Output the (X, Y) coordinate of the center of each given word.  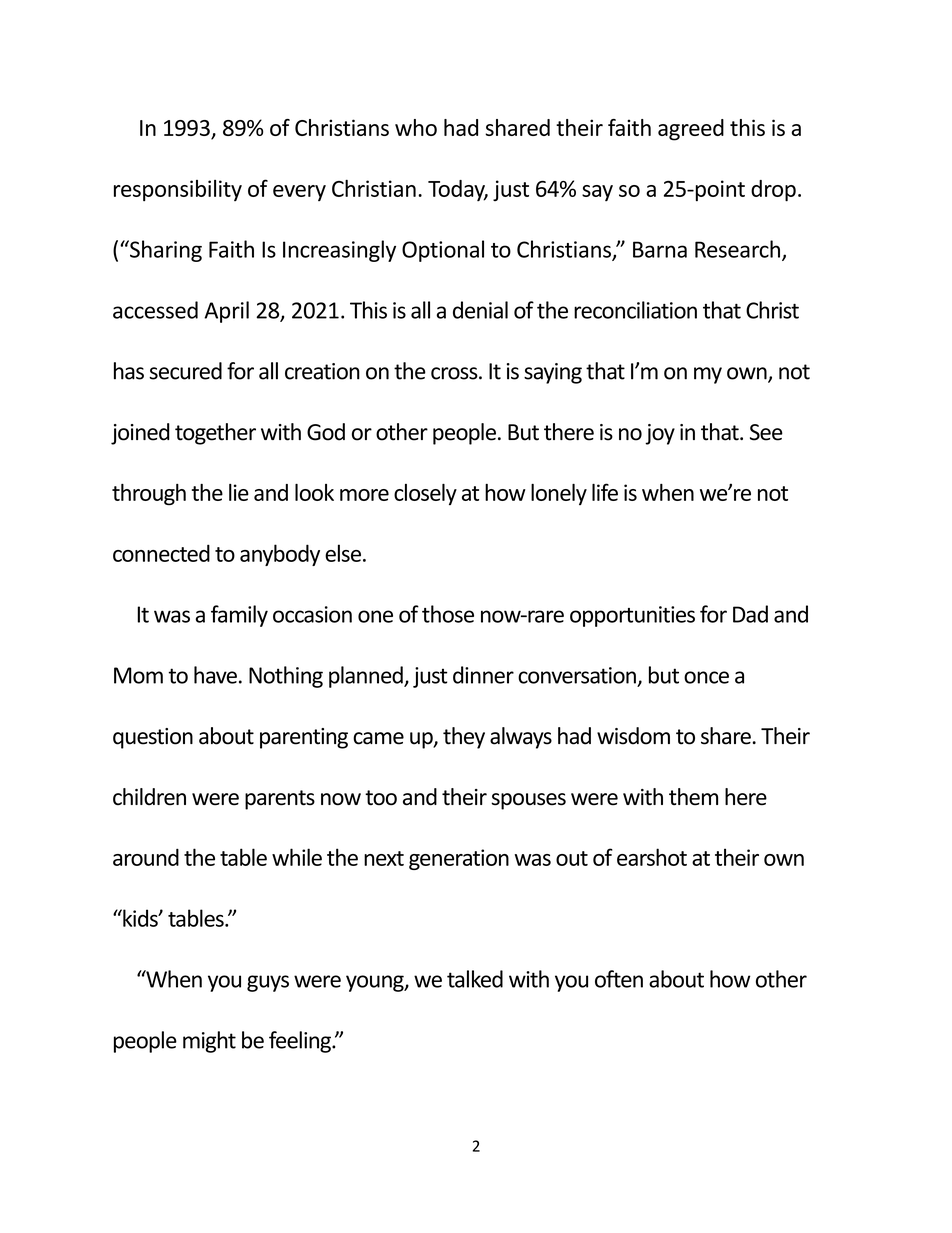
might (209, 1042)
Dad (750, 614)
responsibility (178, 190)
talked (475, 979)
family (239, 616)
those (448, 614)
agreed (691, 130)
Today (457, 190)
